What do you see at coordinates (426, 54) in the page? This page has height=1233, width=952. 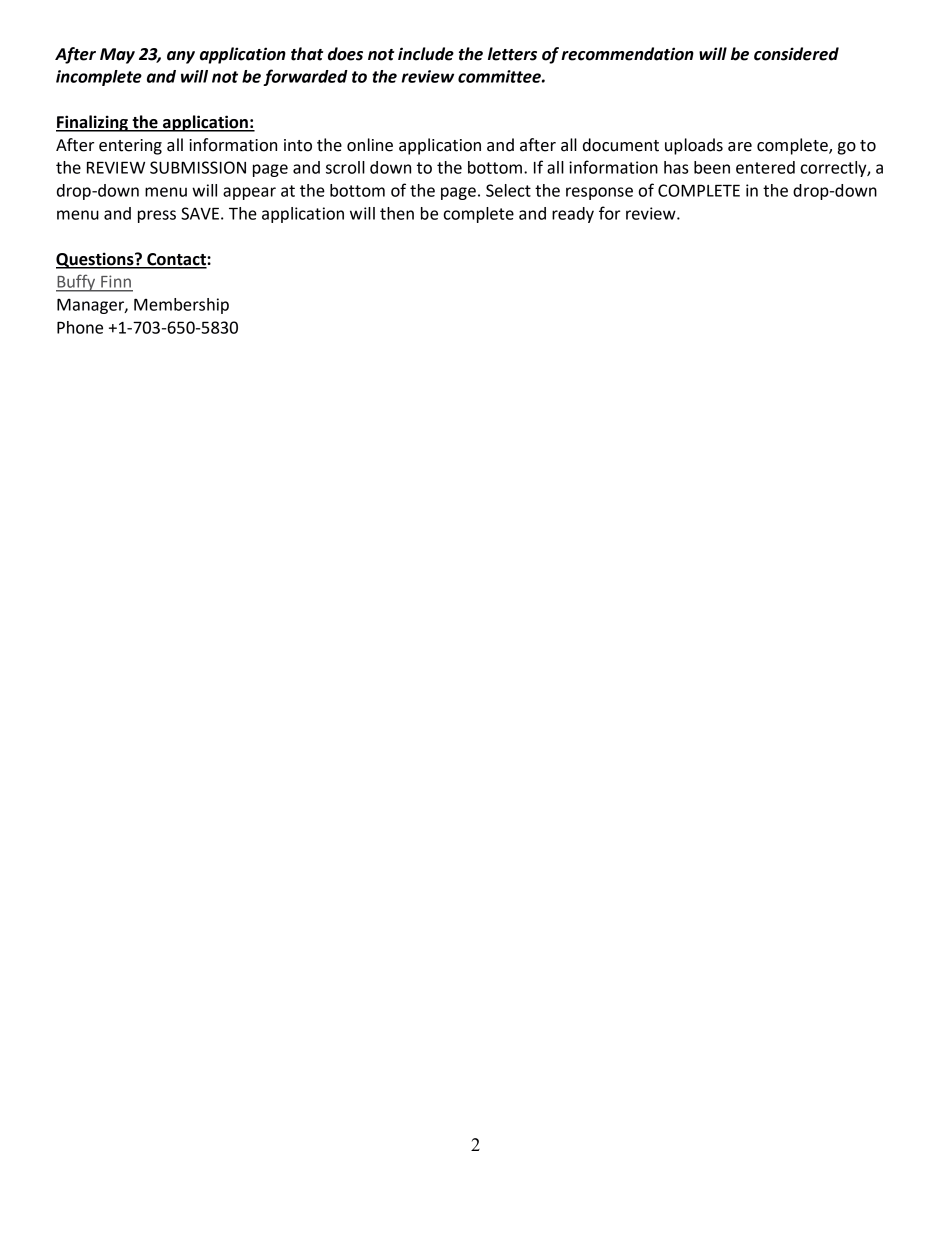 I see `include` at bounding box center [426, 54].
